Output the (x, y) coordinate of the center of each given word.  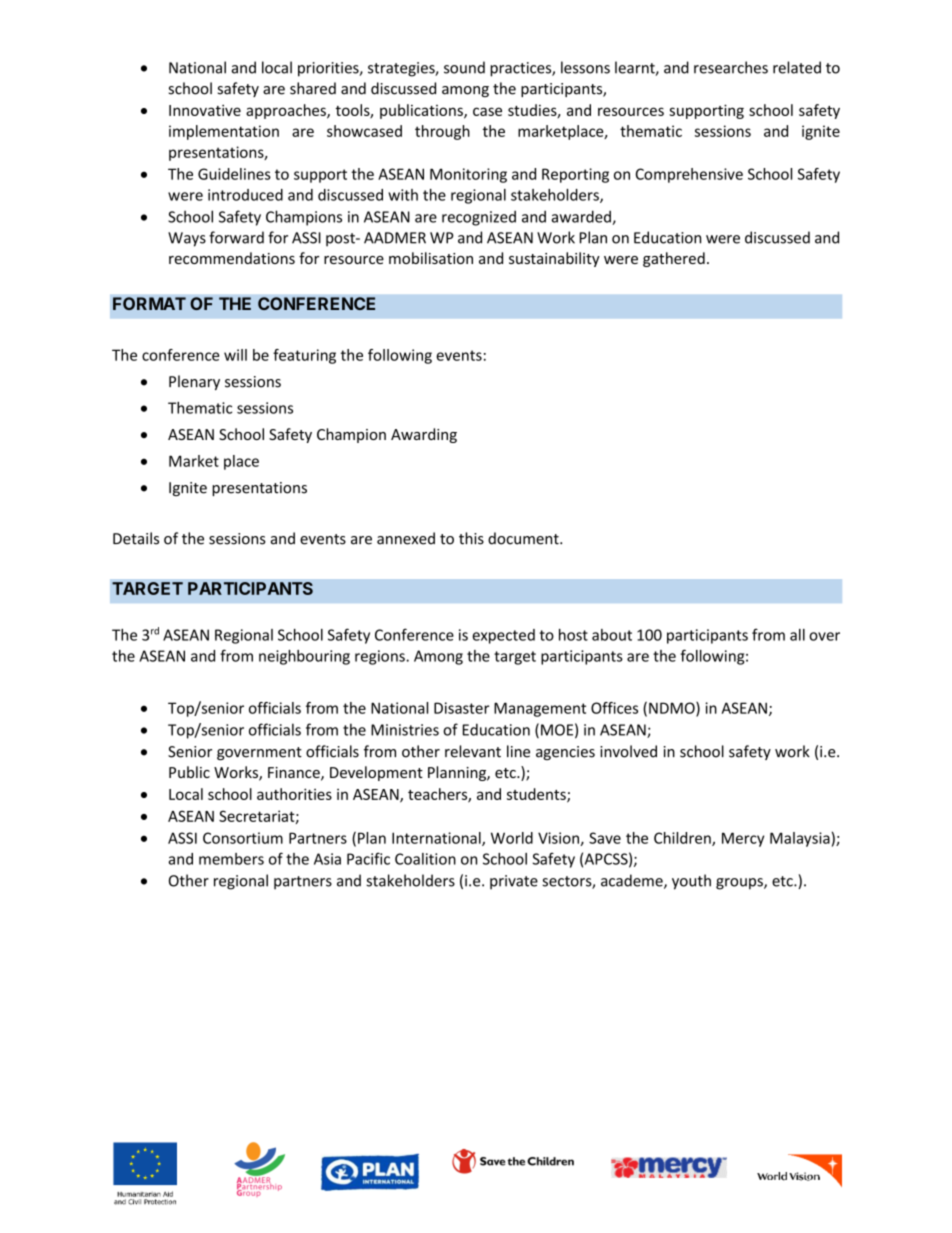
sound (464, 67)
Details (136, 538)
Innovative (205, 110)
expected (503, 636)
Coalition (425, 859)
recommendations (232, 258)
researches (731, 67)
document (524, 538)
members (231, 859)
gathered (674, 259)
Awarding (424, 435)
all (797, 635)
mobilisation (431, 258)
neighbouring (304, 657)
